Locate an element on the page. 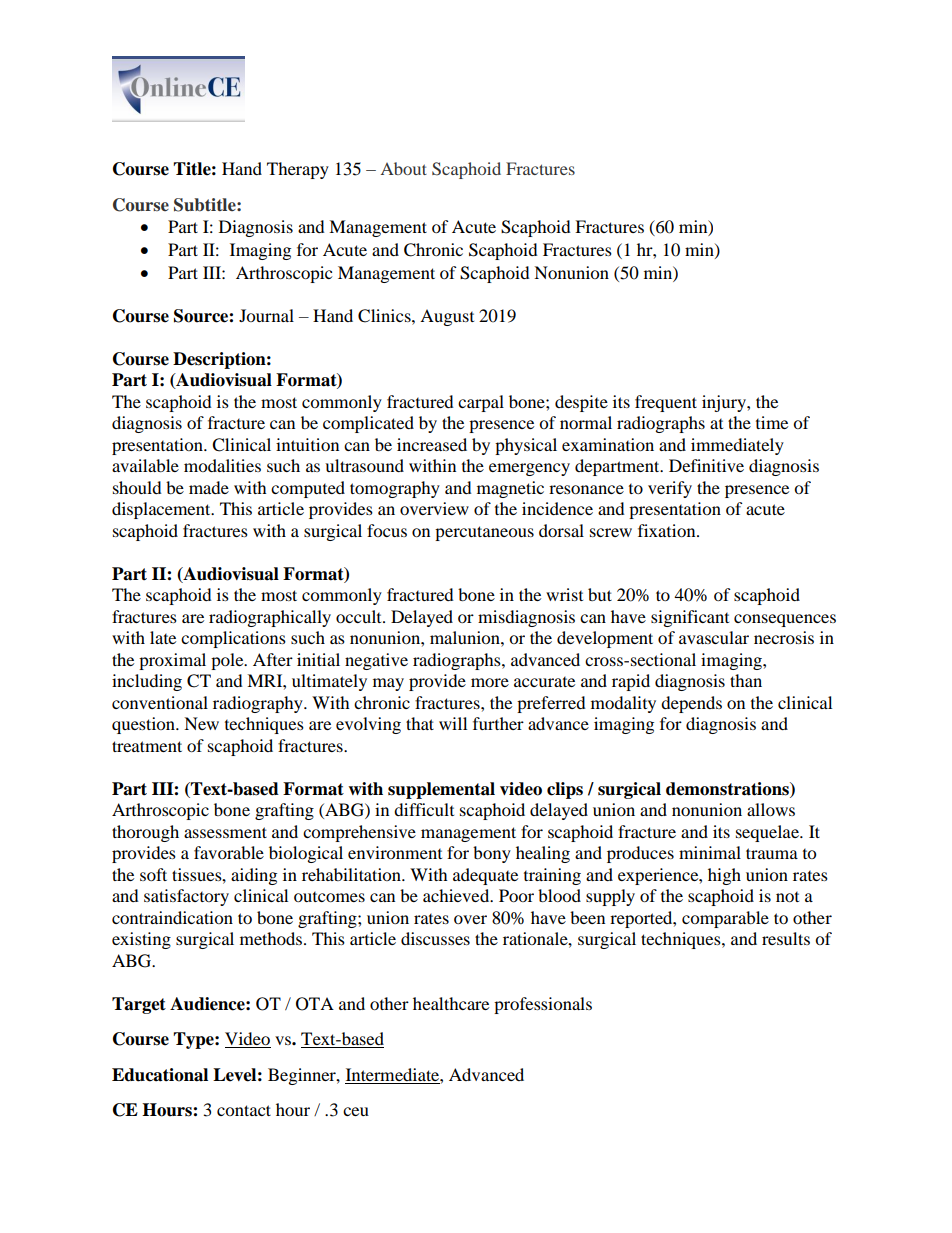 This document has width=952, height=1233. more is located at coordinates (490, 682).
